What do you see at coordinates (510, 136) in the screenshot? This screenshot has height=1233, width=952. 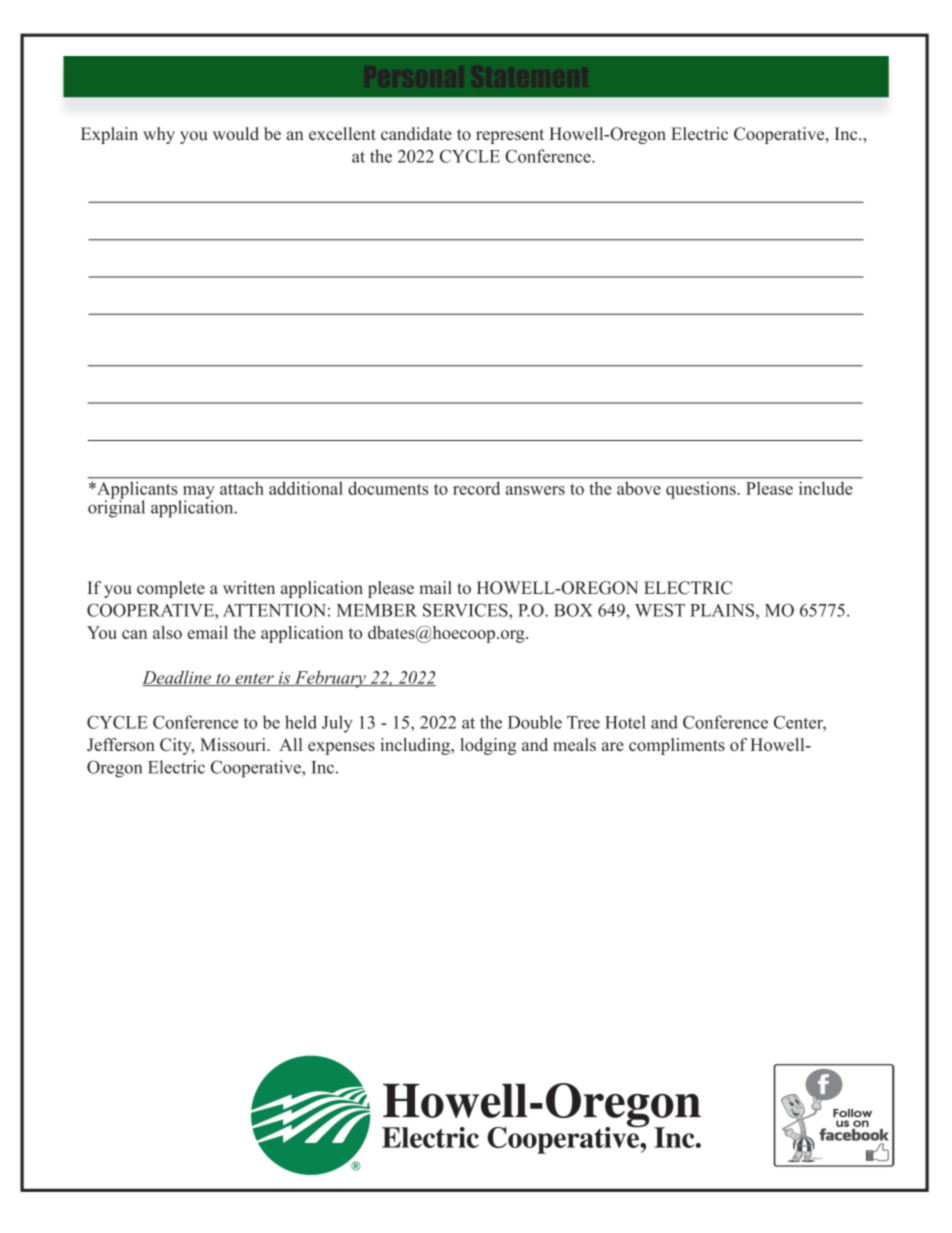 I see `represent` at bounding box center [510, 136].
